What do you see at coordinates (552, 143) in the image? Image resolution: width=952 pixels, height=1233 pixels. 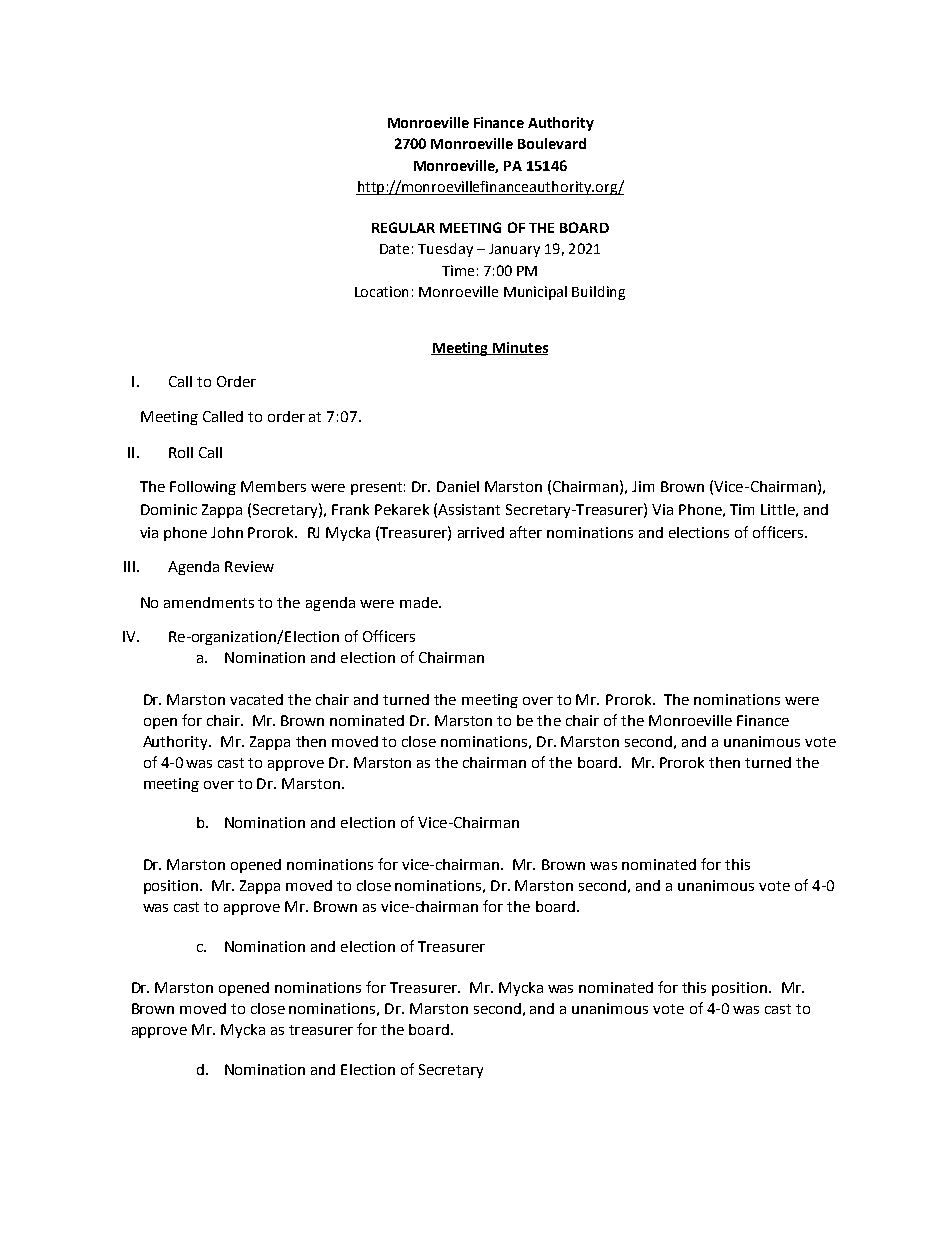 I see `Boulevard` at bounding box center [552, 143].
